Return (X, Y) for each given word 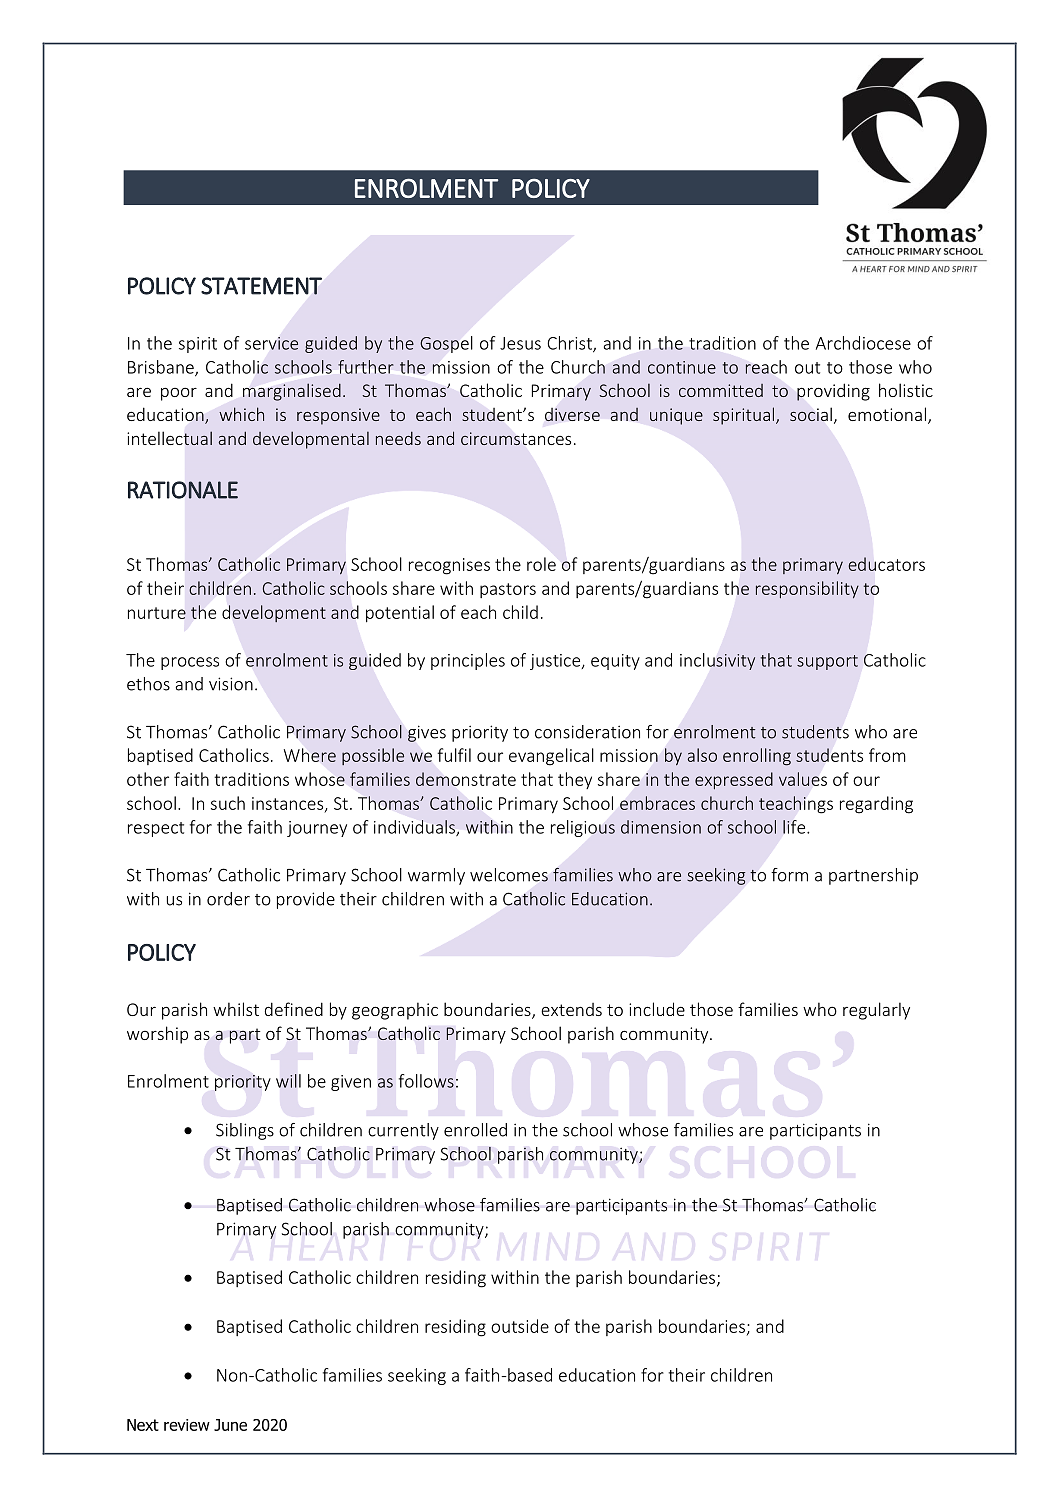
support (827, 662)
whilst (236, 1009)
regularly (876, 1011)
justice (556, 662)
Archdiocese (863, 343)
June (230, 1425)
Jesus (520, 343)
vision (231, 684)
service (272, 343)
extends (571, 1009)
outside (520, 1326)
